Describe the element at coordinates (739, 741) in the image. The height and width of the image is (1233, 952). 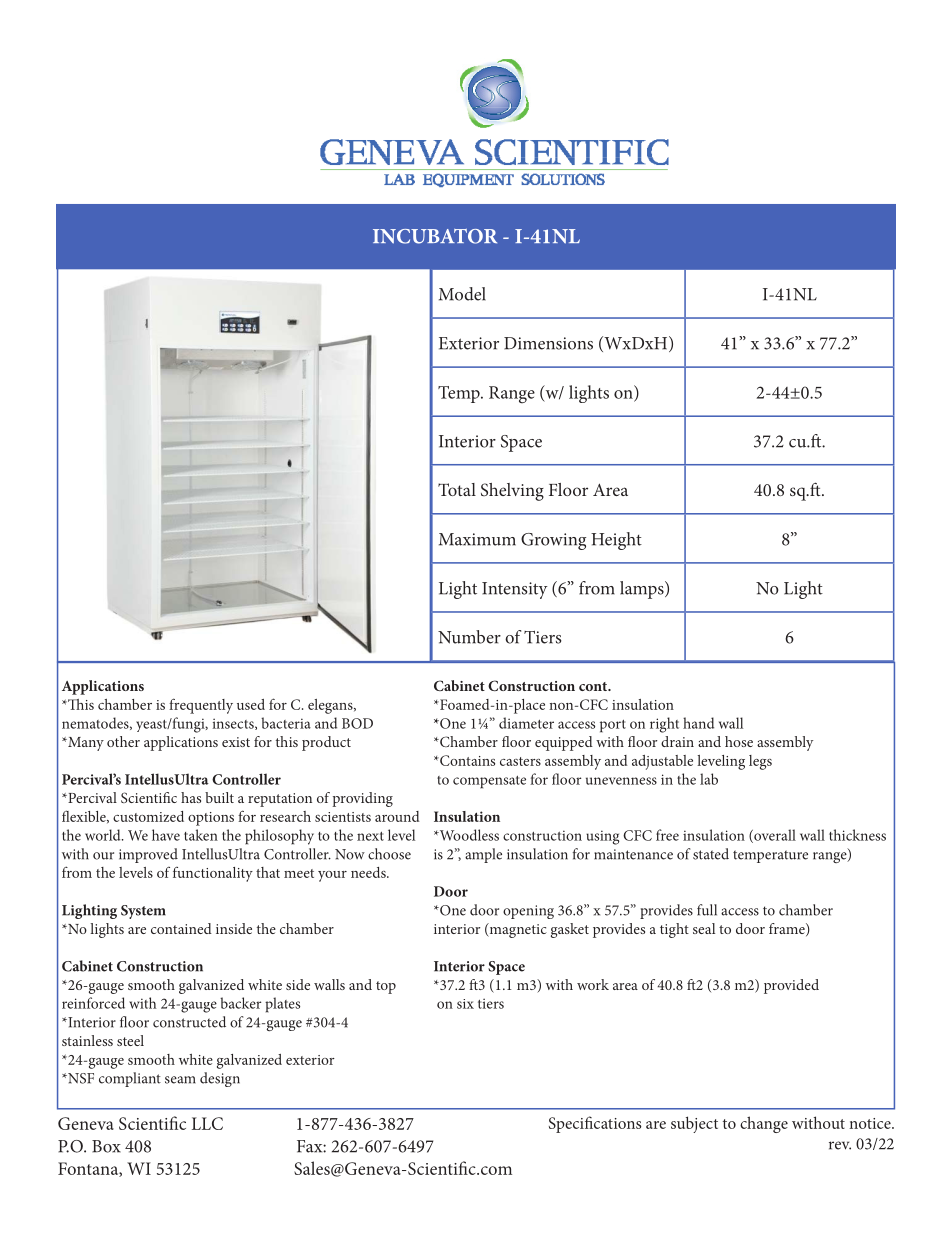
I see `hose` at that location.
